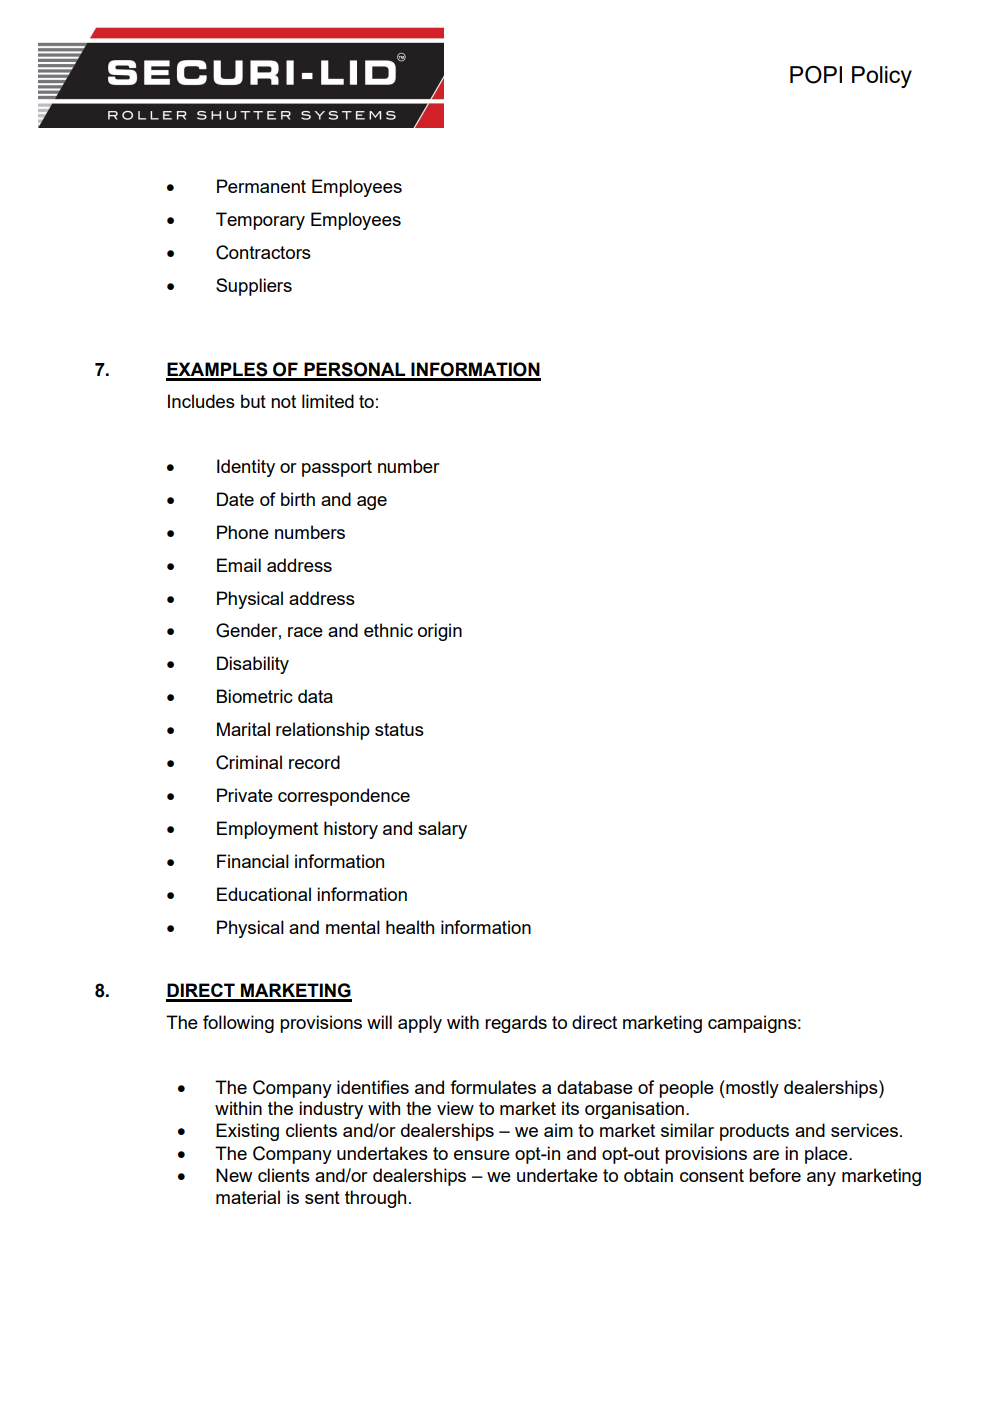 This screenshot has height=1412, width=998. I want to click on Educational, so click(264, 894).
